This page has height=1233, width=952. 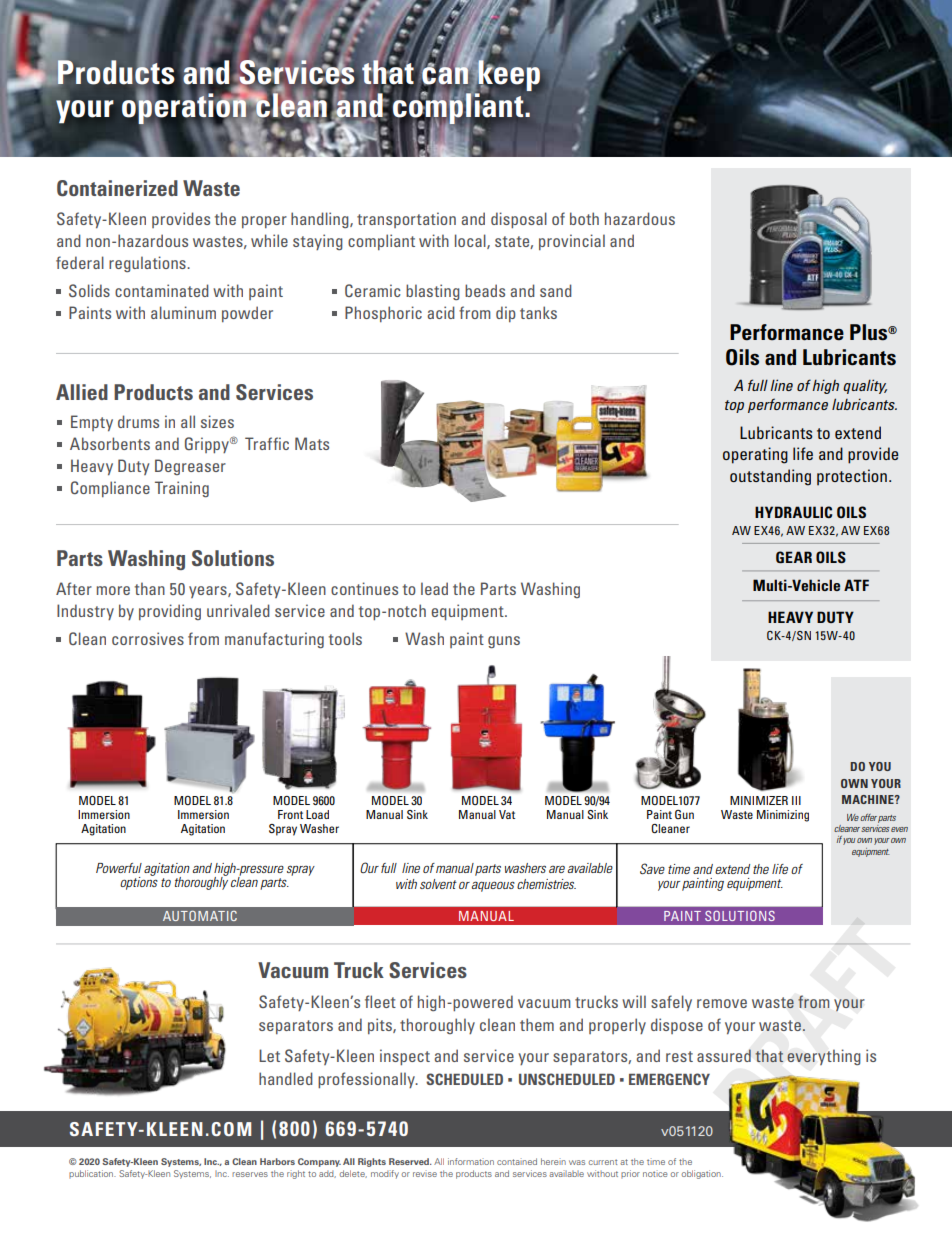 I want to click on disposal, so click(x=519, y=220).
